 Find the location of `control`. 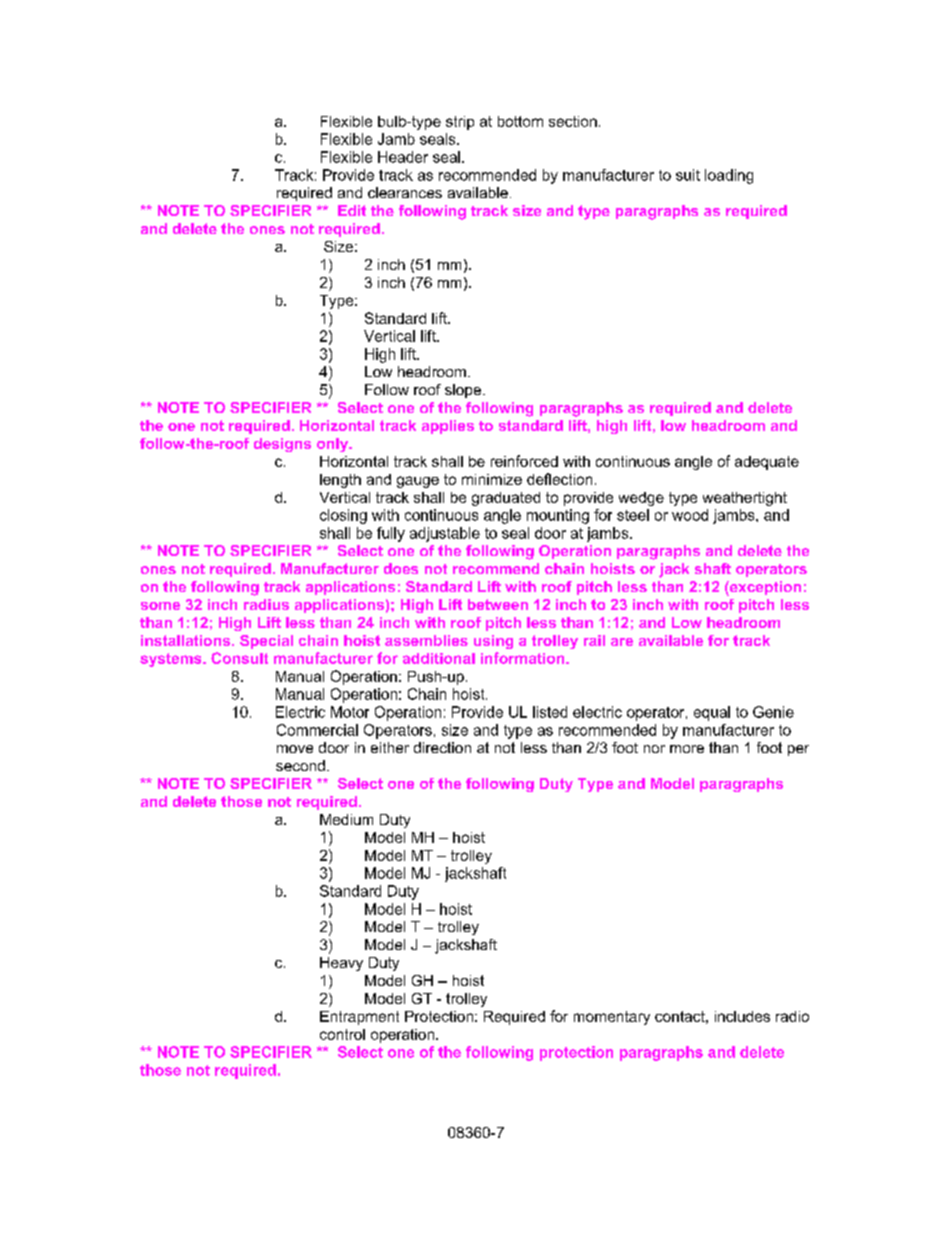

control is located at coordinates (342, 1034).
